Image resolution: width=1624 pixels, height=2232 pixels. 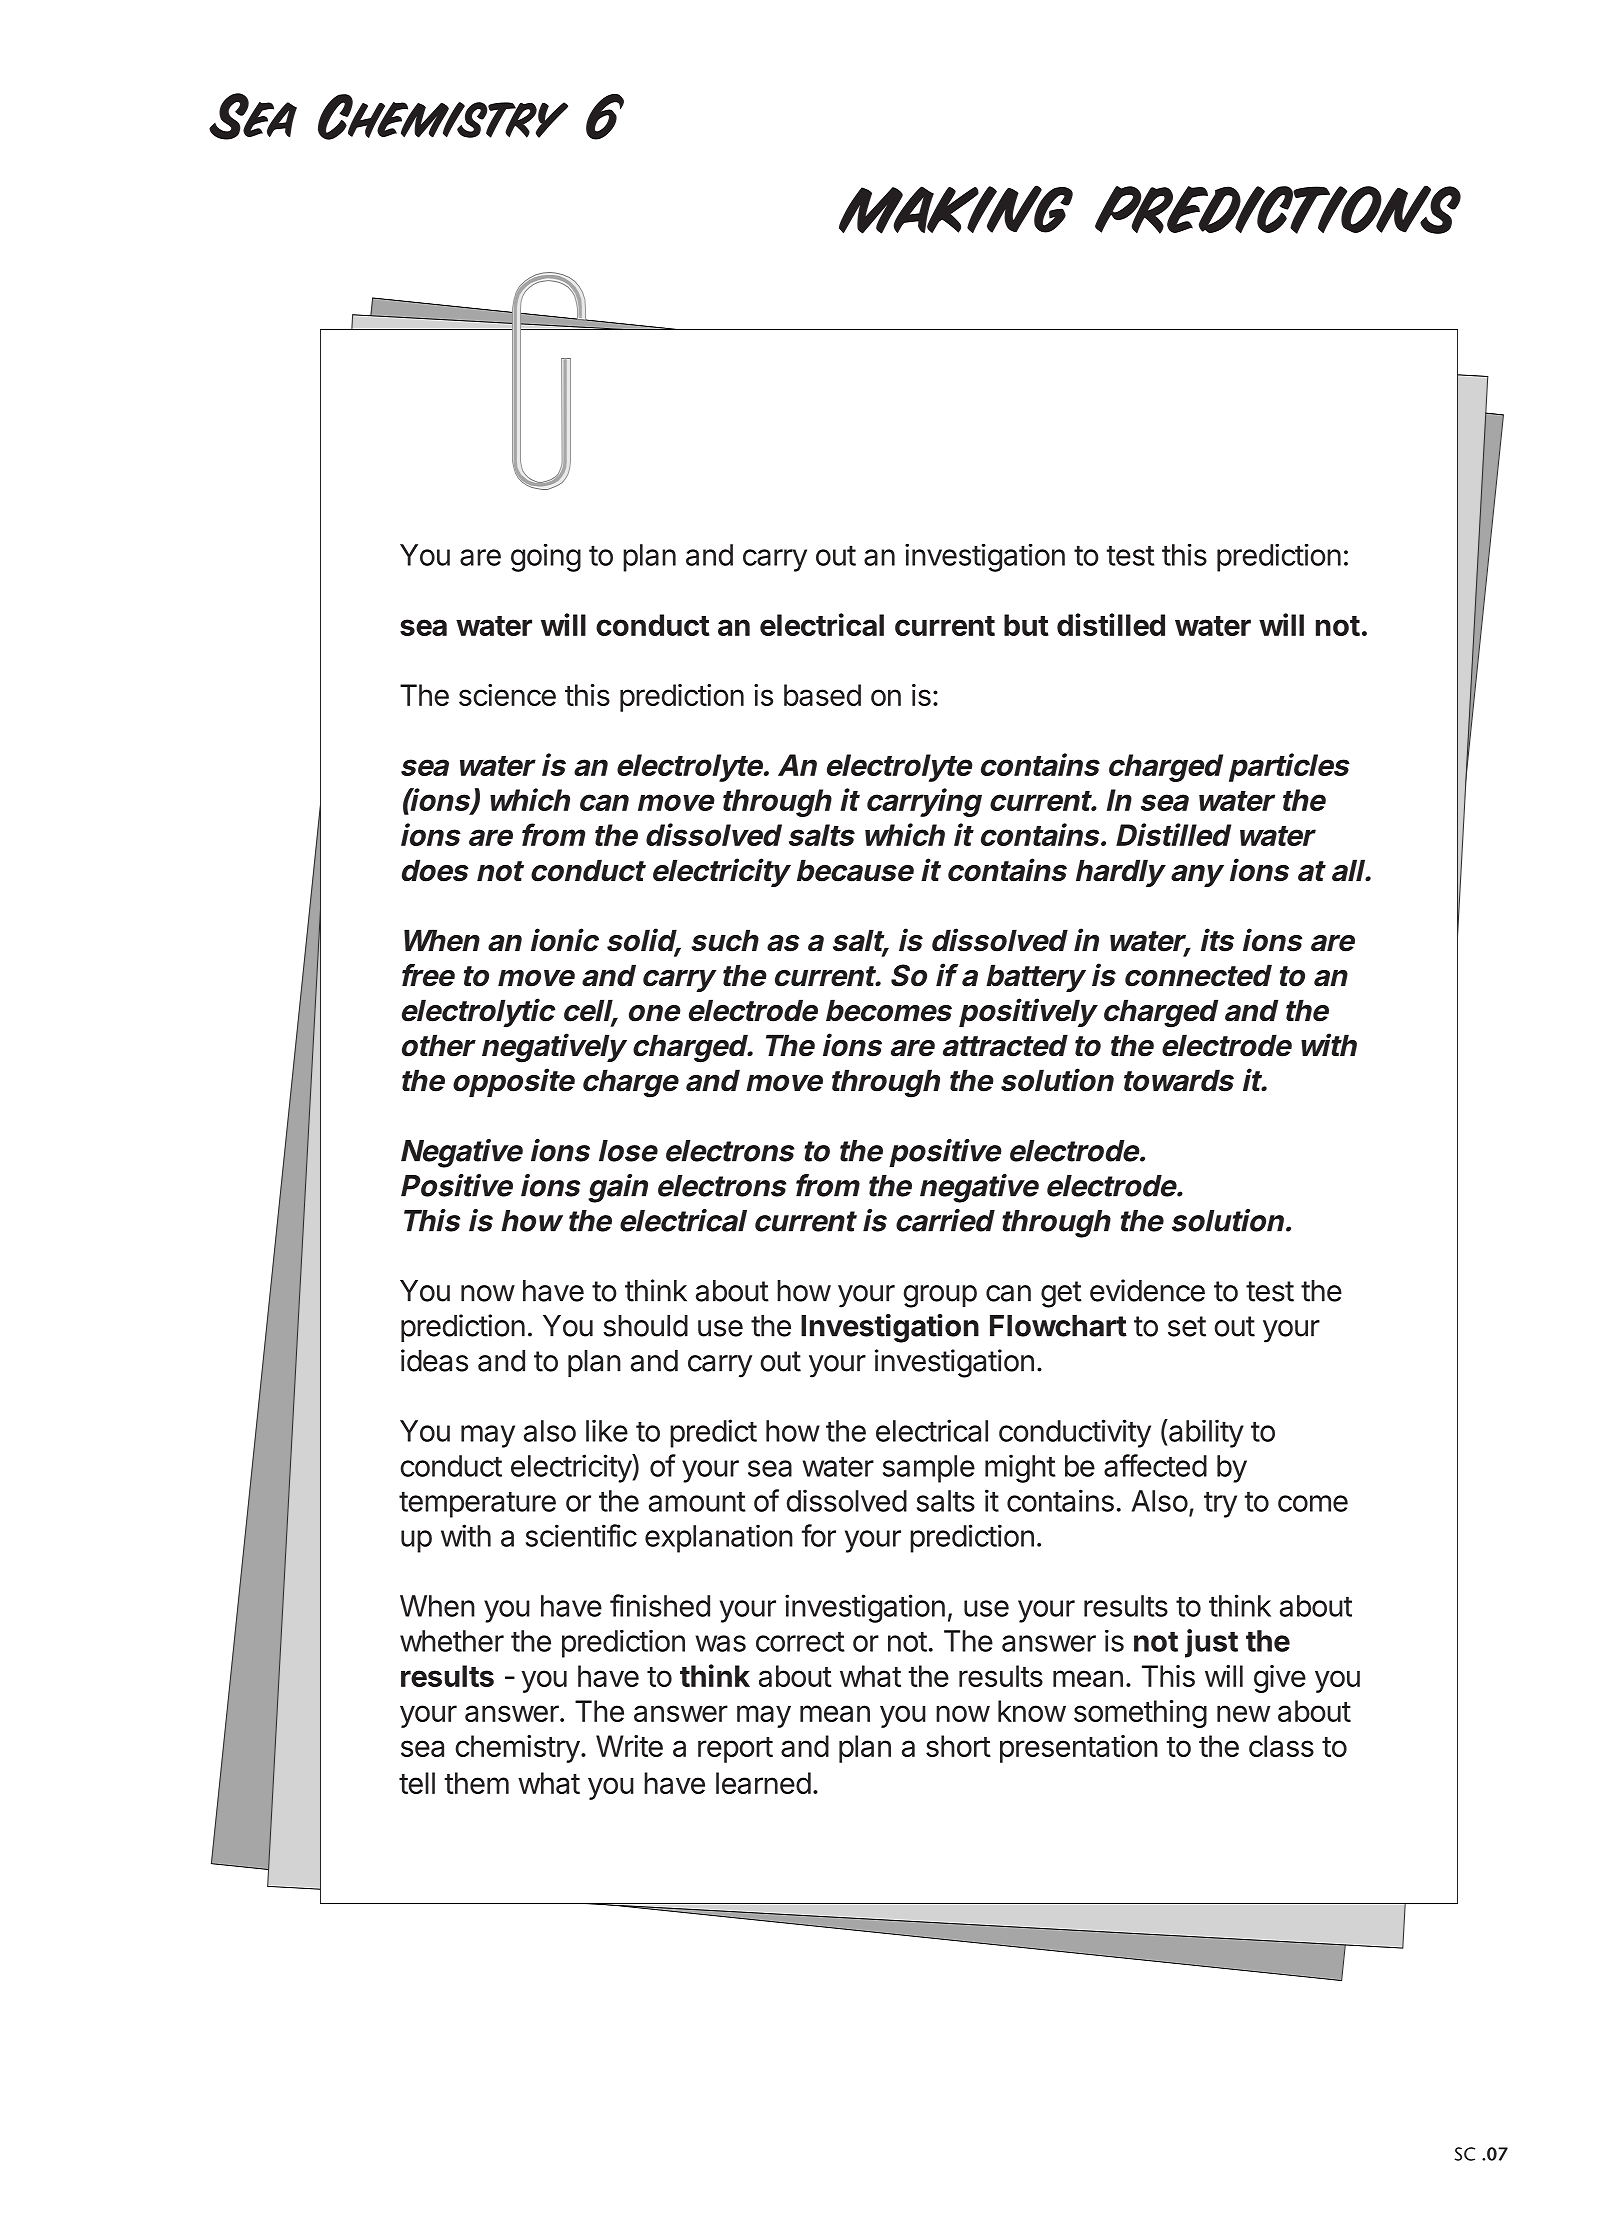 I want to click on but, so click(x=1026, y=625).
